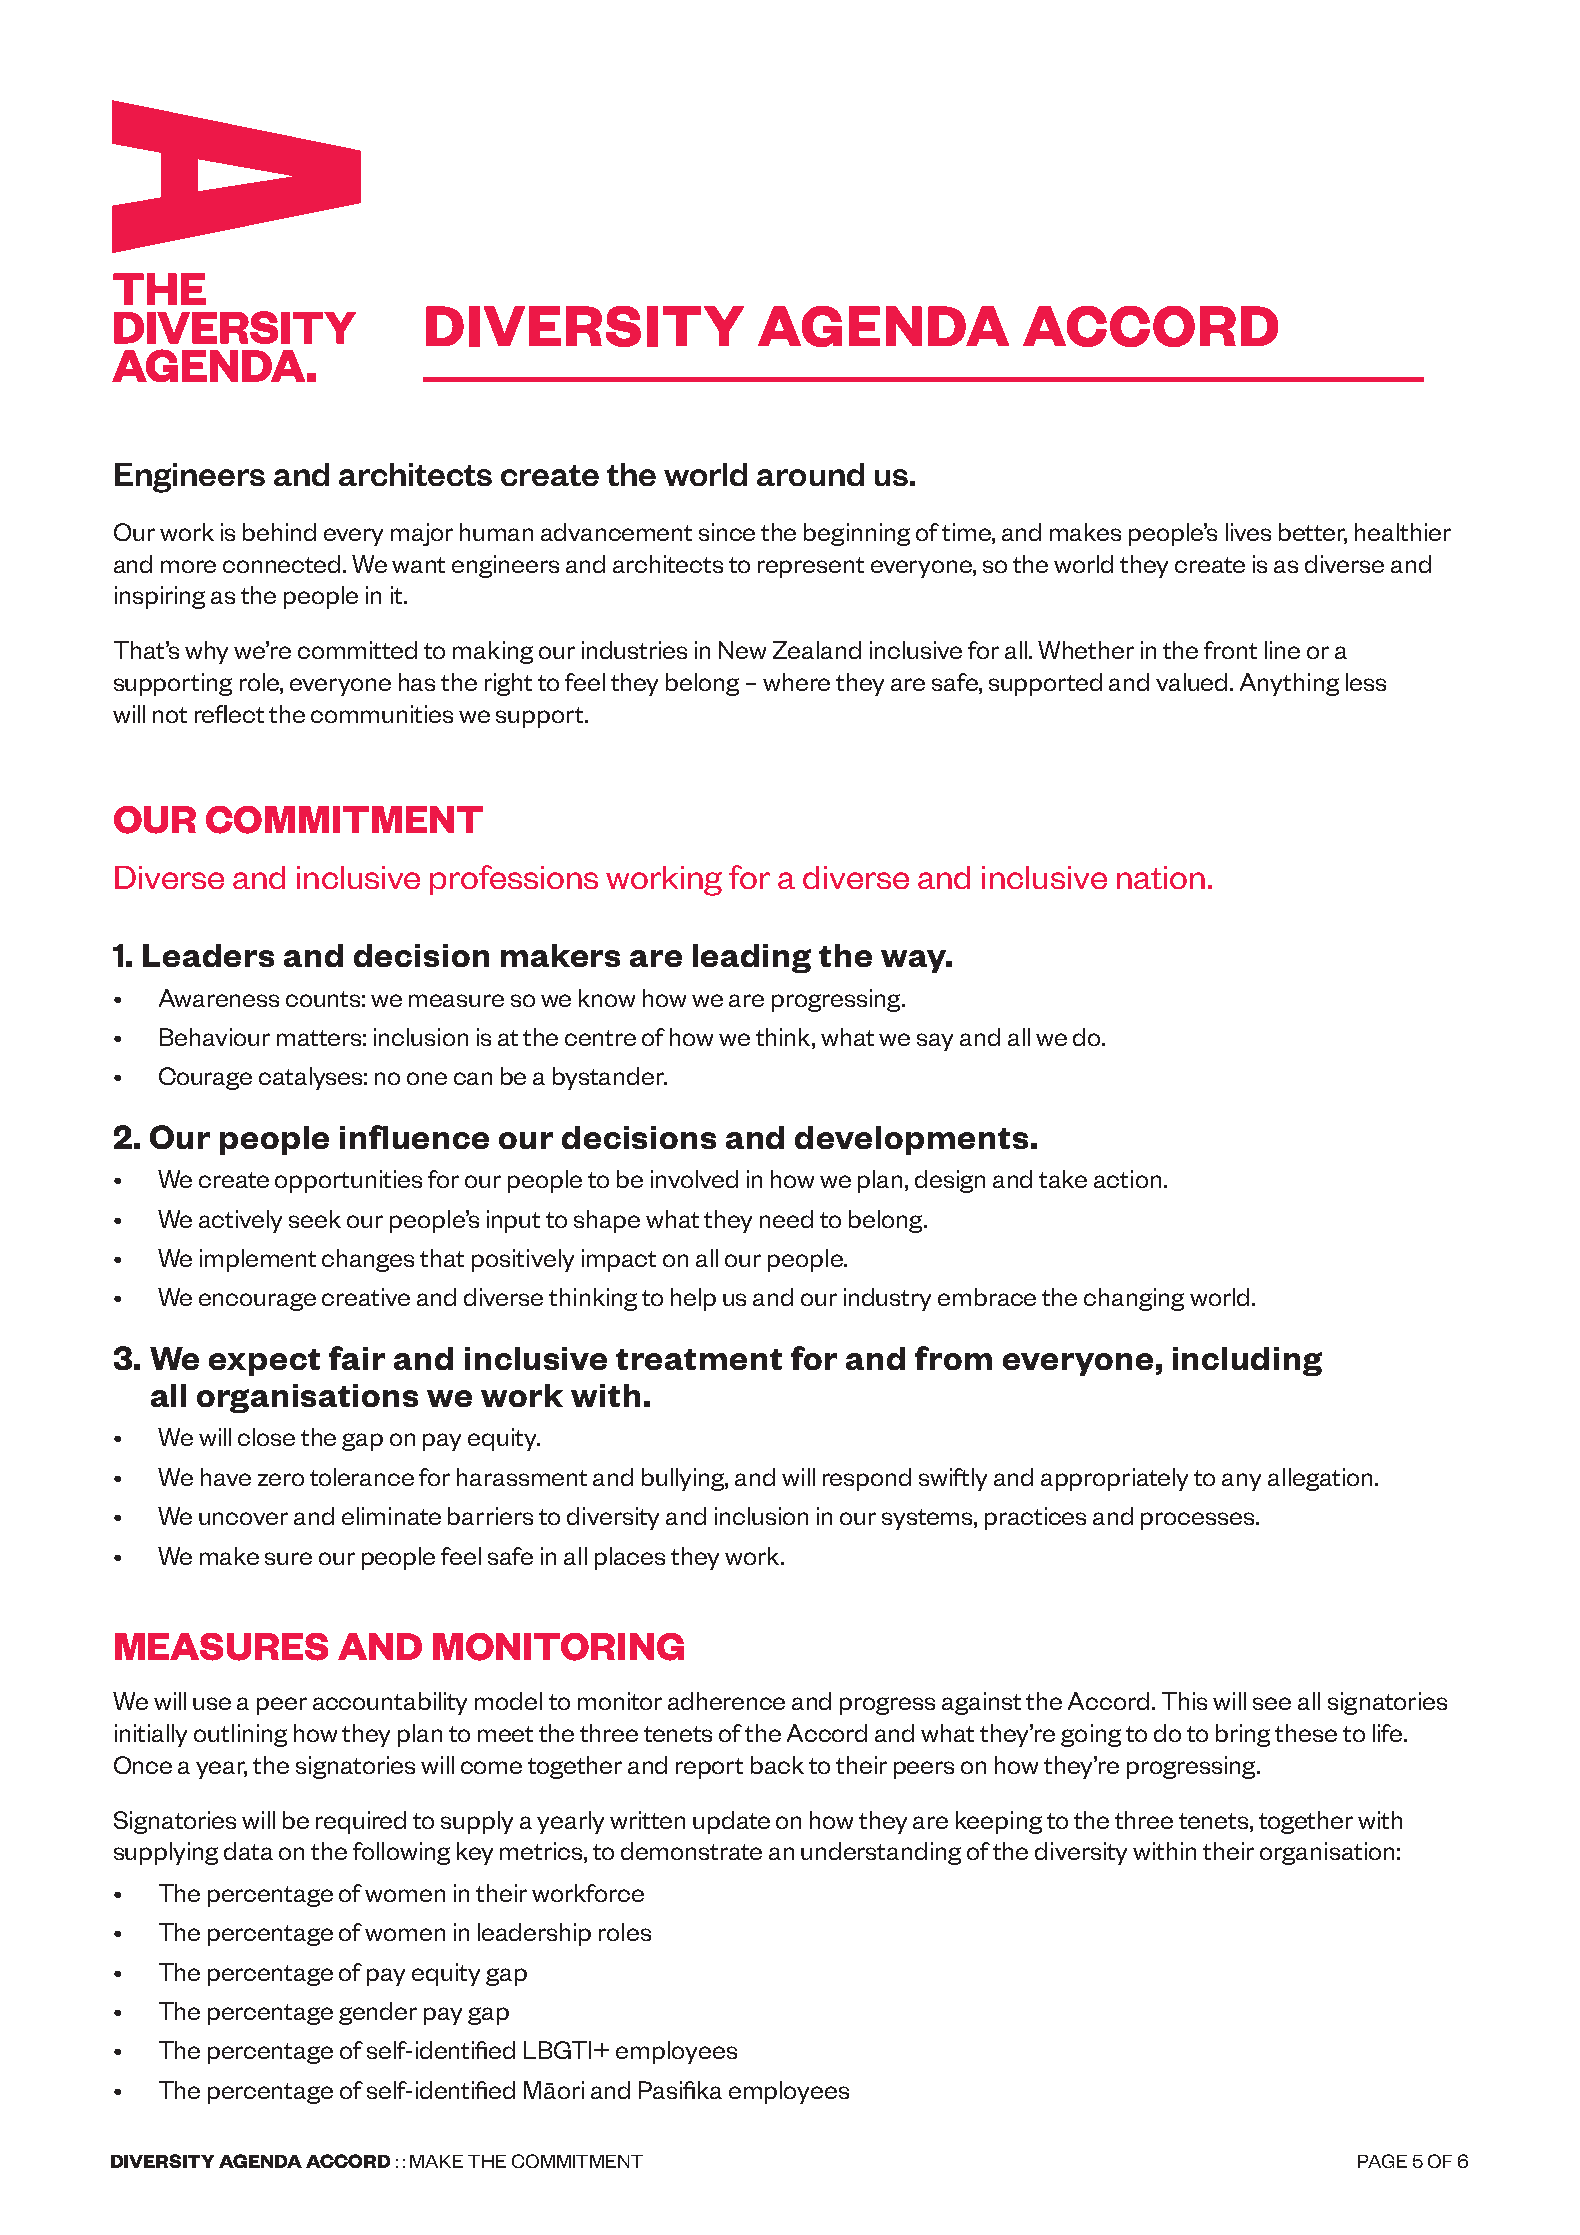  What do you see at coordinates (215, 1037) in the page?
I see `Behaviour` at bounding box center [215, 1037].
